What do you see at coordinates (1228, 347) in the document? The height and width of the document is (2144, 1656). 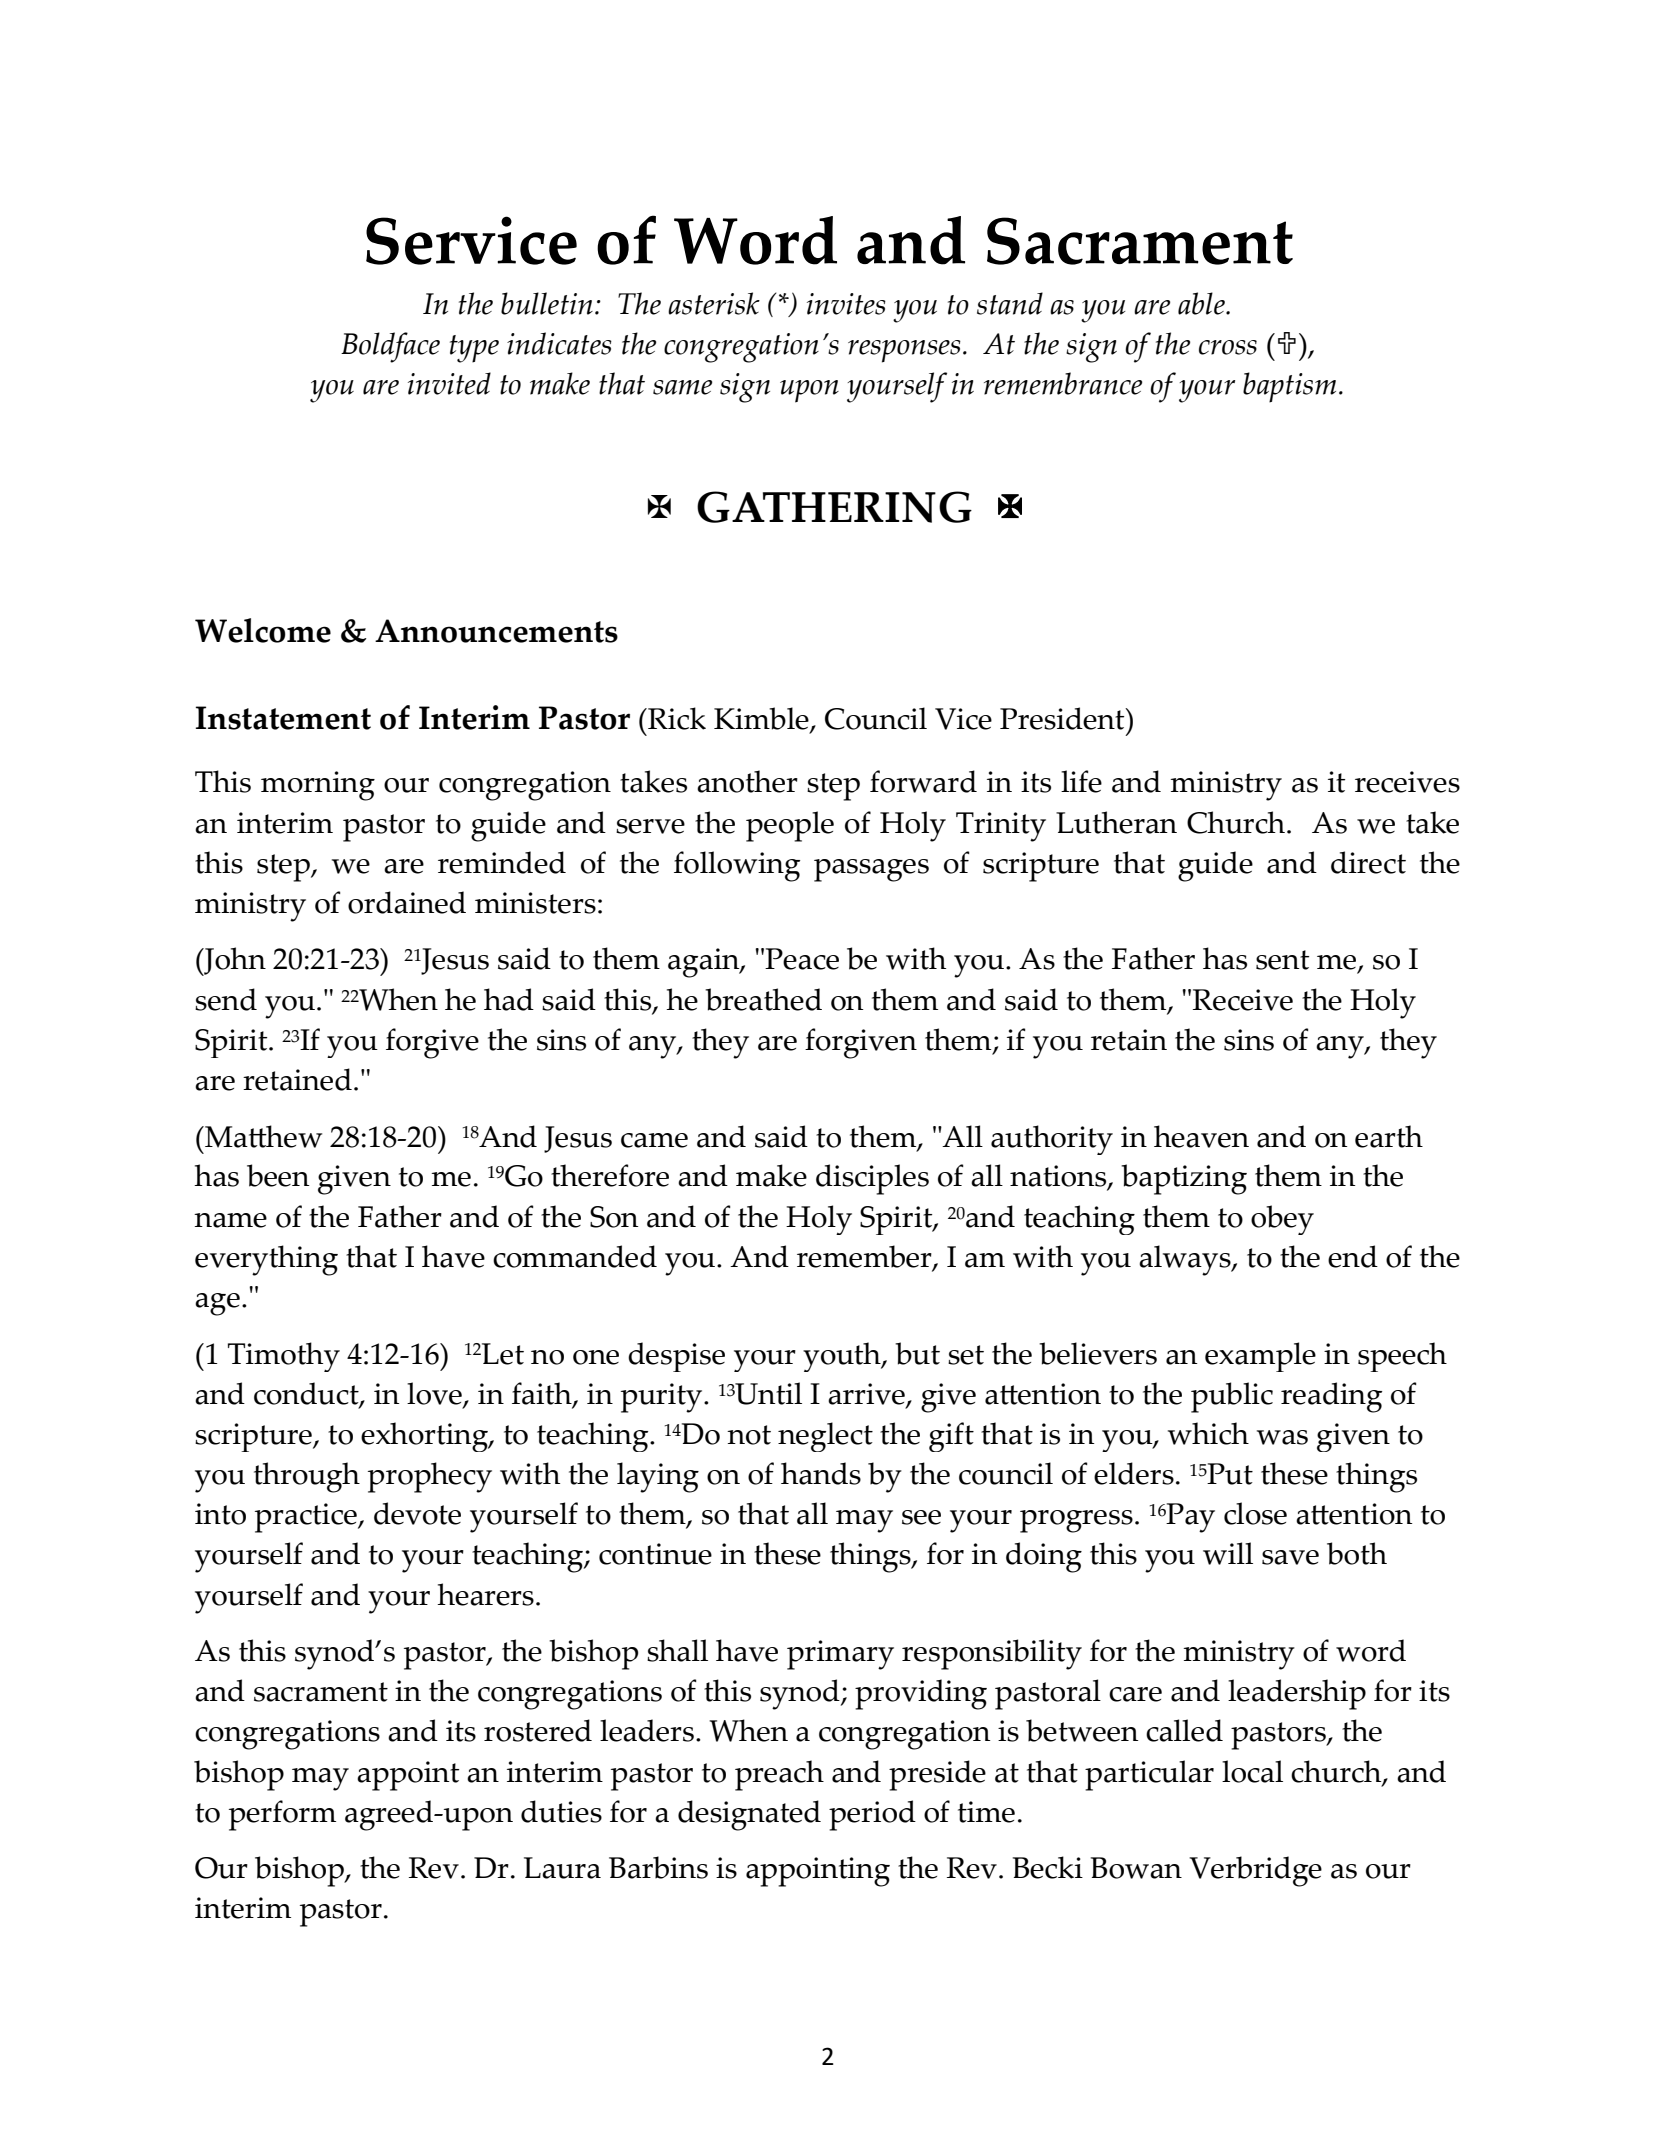 I see `cross` at bounding box center [1228, 347].
